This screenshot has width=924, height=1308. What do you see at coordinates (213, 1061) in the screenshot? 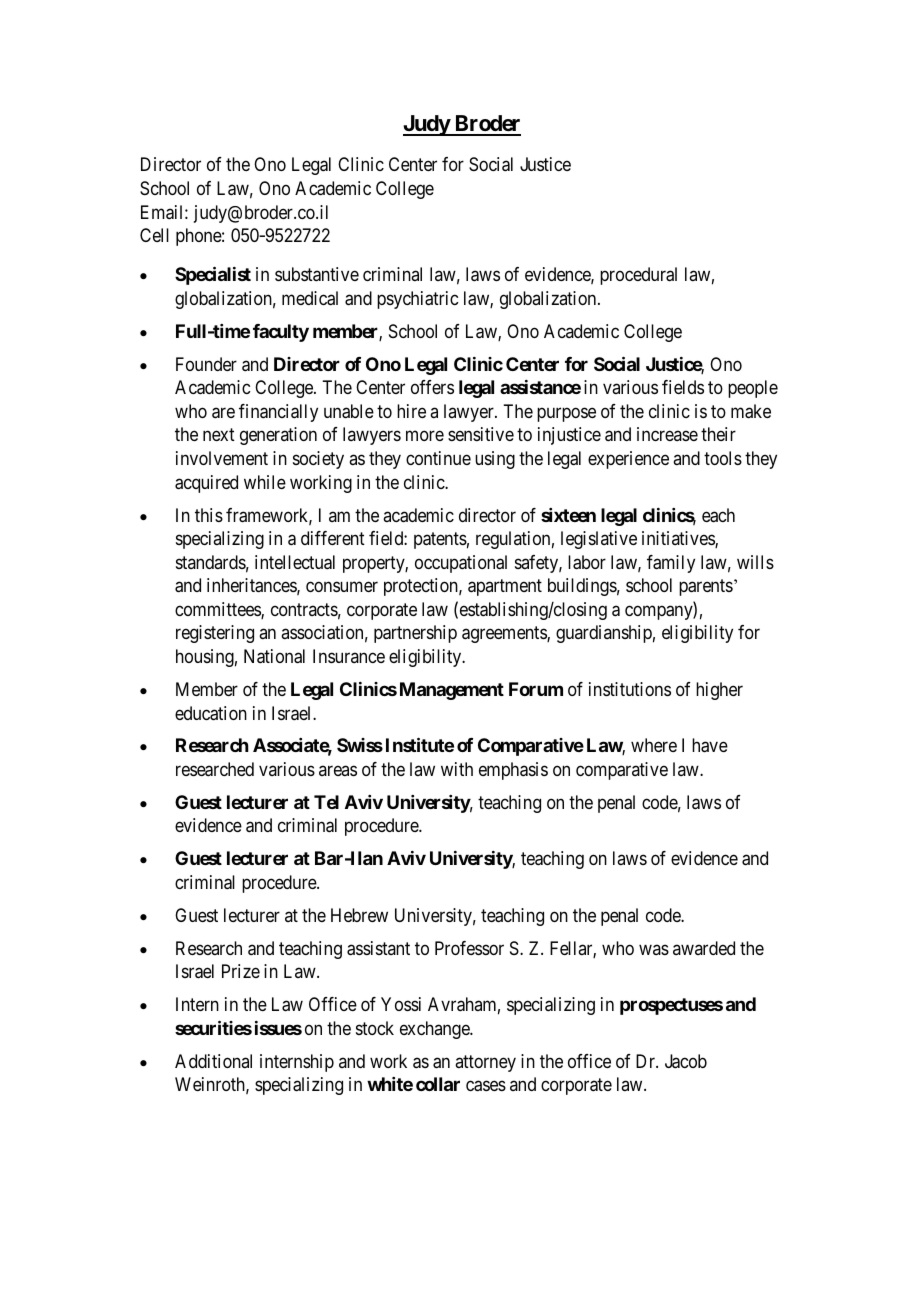
I see `Additional` at bounding box center [213, 1061].
